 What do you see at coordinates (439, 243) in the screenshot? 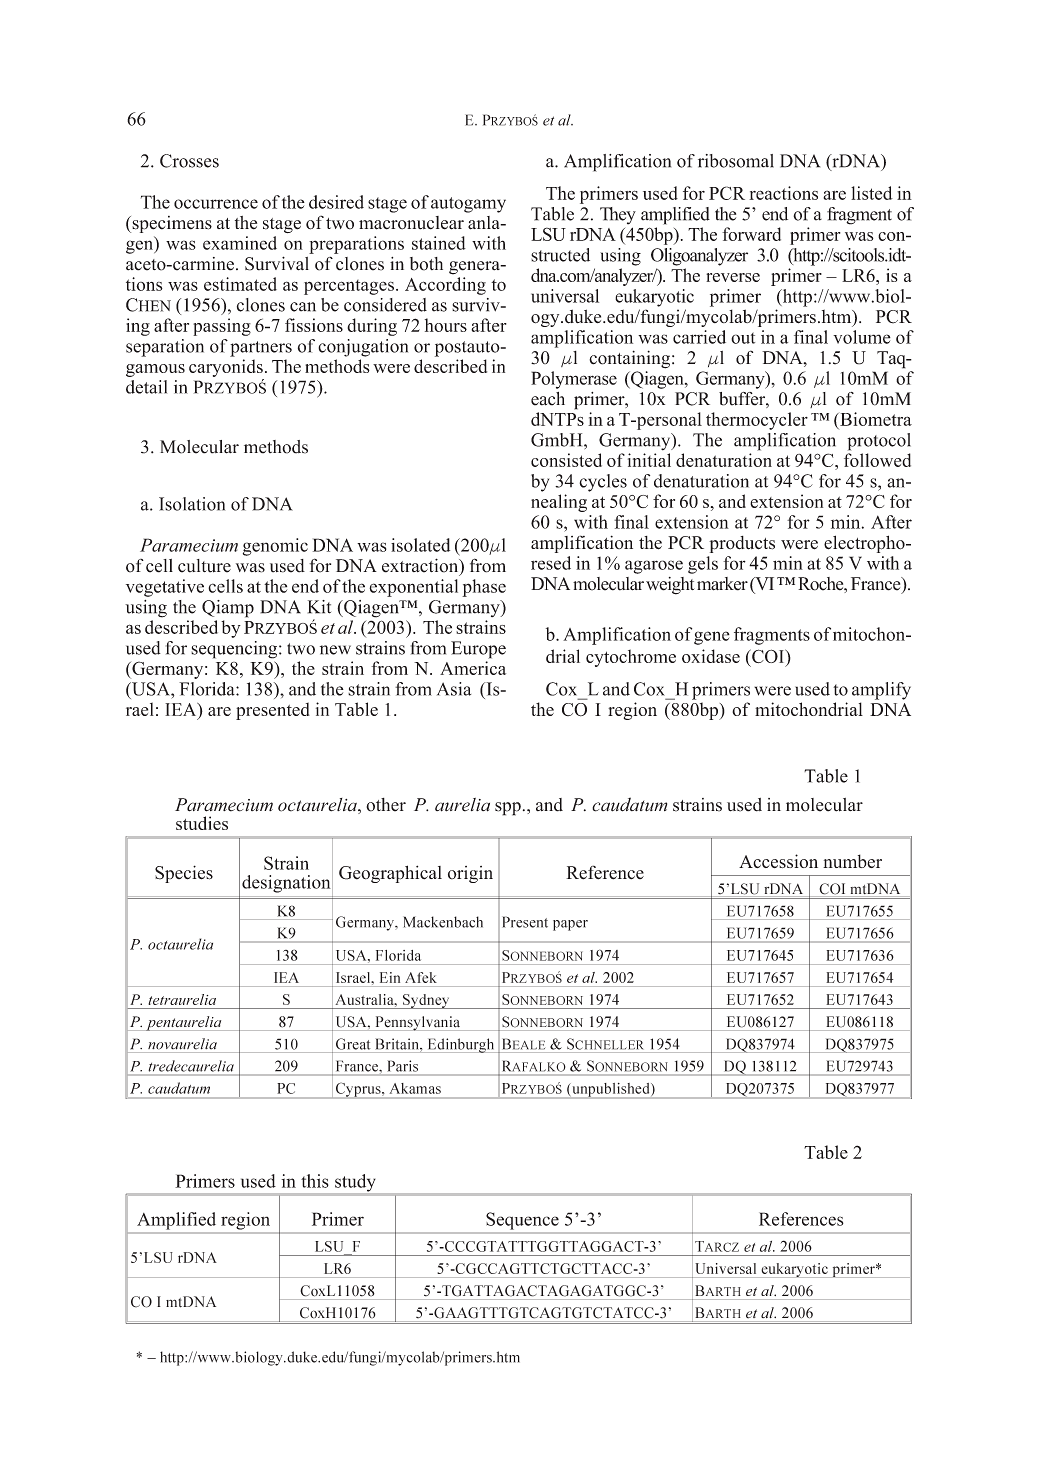
I see `stained` at bounding box center [439, 243].
